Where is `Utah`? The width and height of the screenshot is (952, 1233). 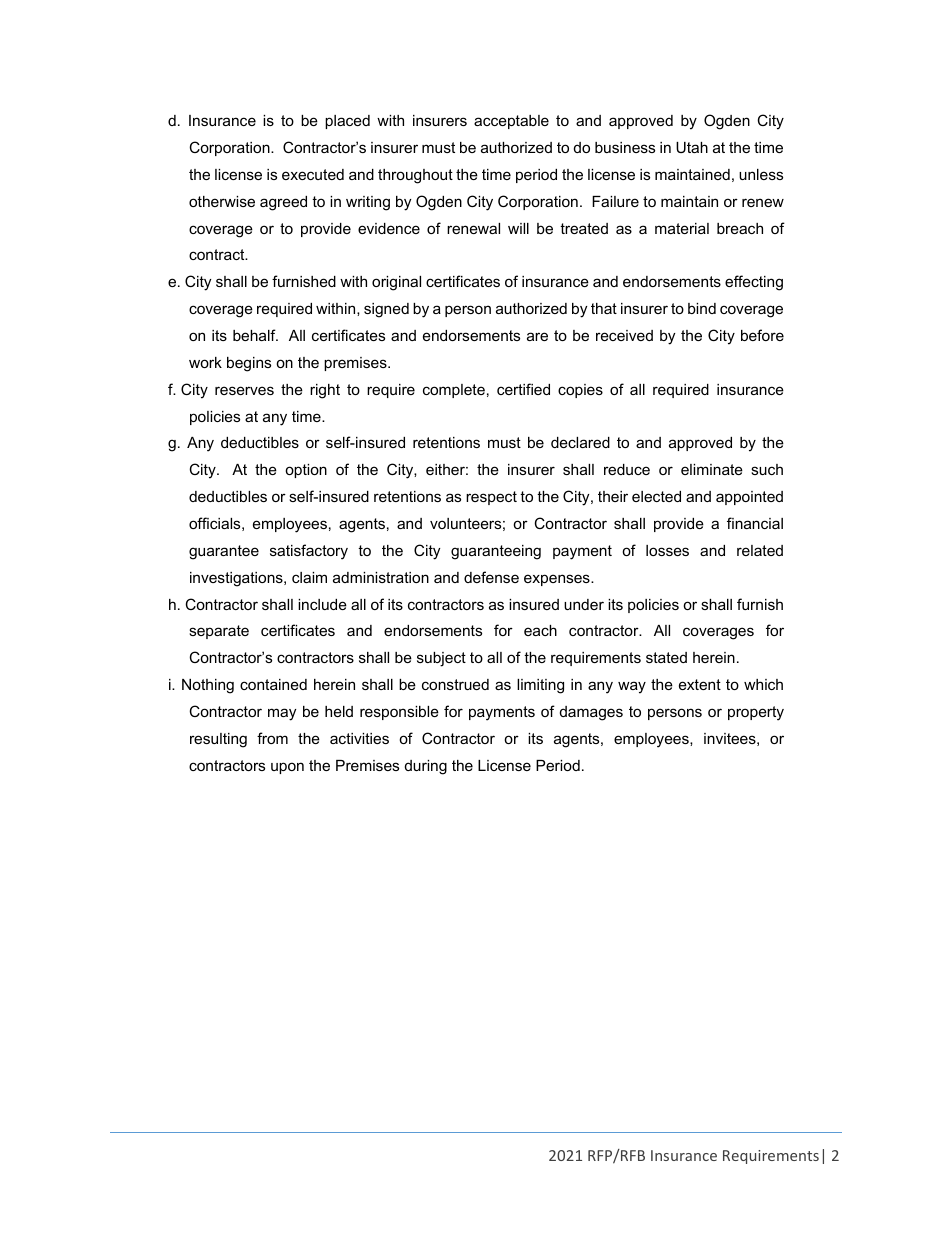 Utah is located at coordinates (692, 147).
